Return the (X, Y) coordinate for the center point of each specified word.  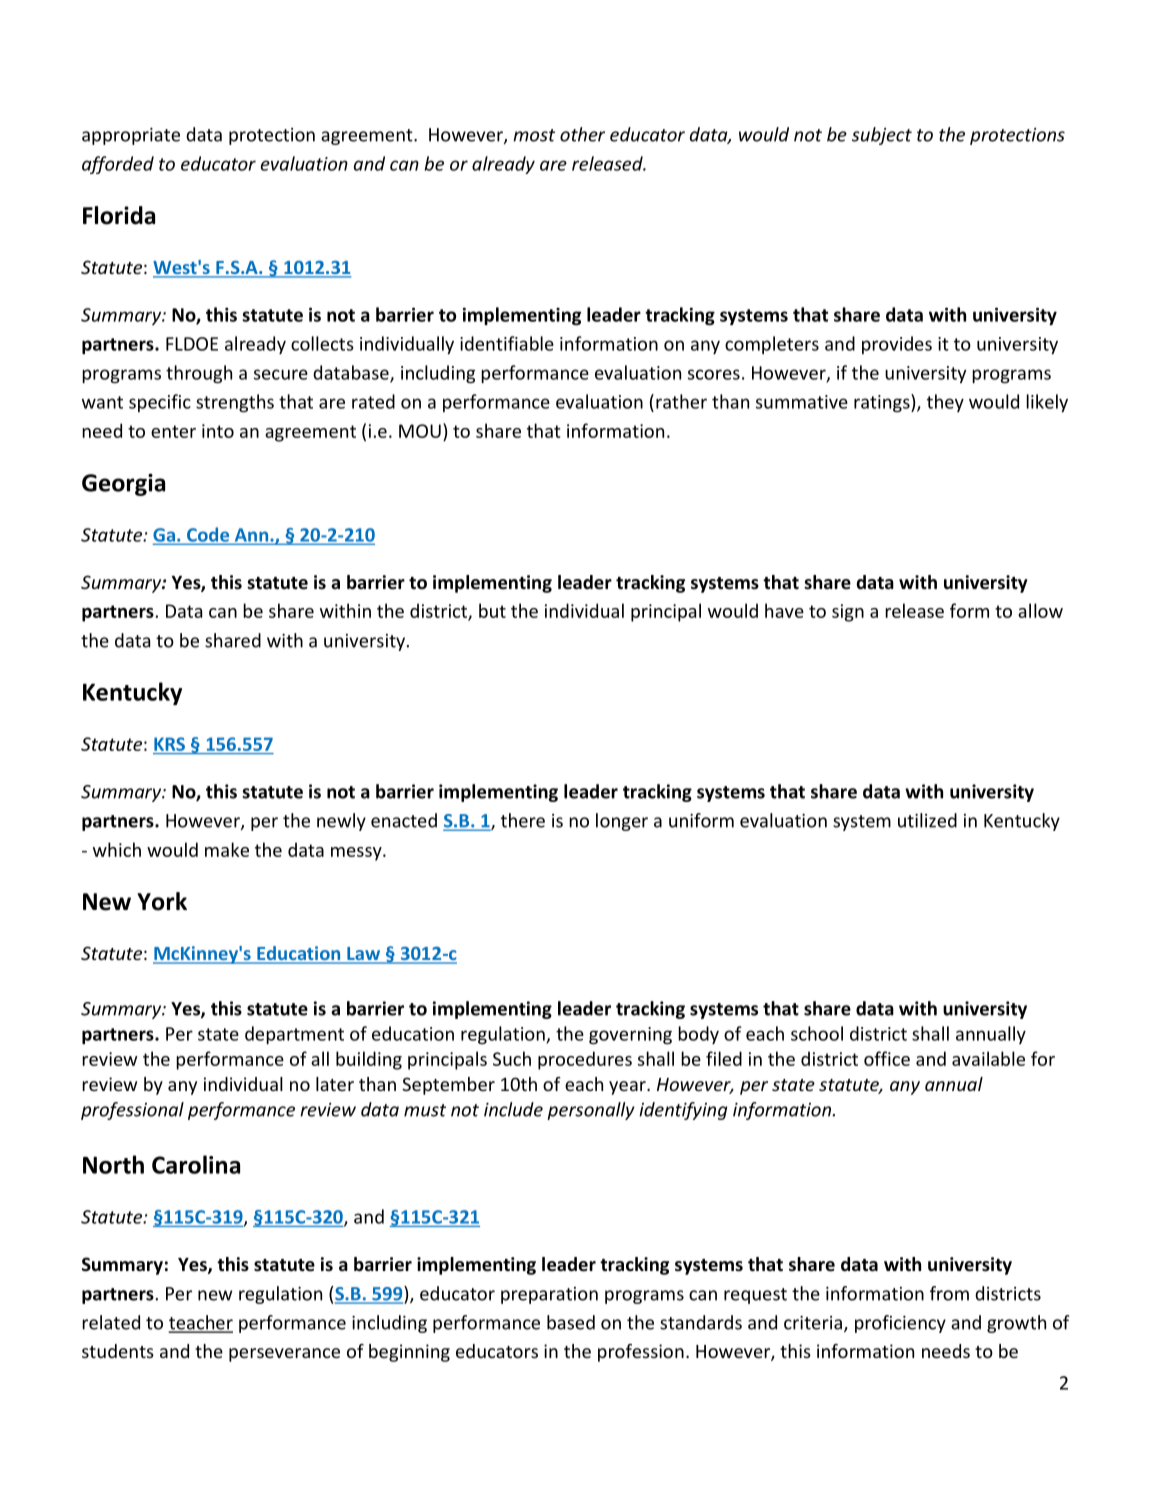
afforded (118, 165)
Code (208, 535)
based (571, 1322)
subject (882, 136)
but (492, 610)
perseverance (284, 1355)
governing (630, 1035)
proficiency (900, 1324)
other (582, 134)
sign (848, 613)
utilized (927, 820)
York (162, 901)
